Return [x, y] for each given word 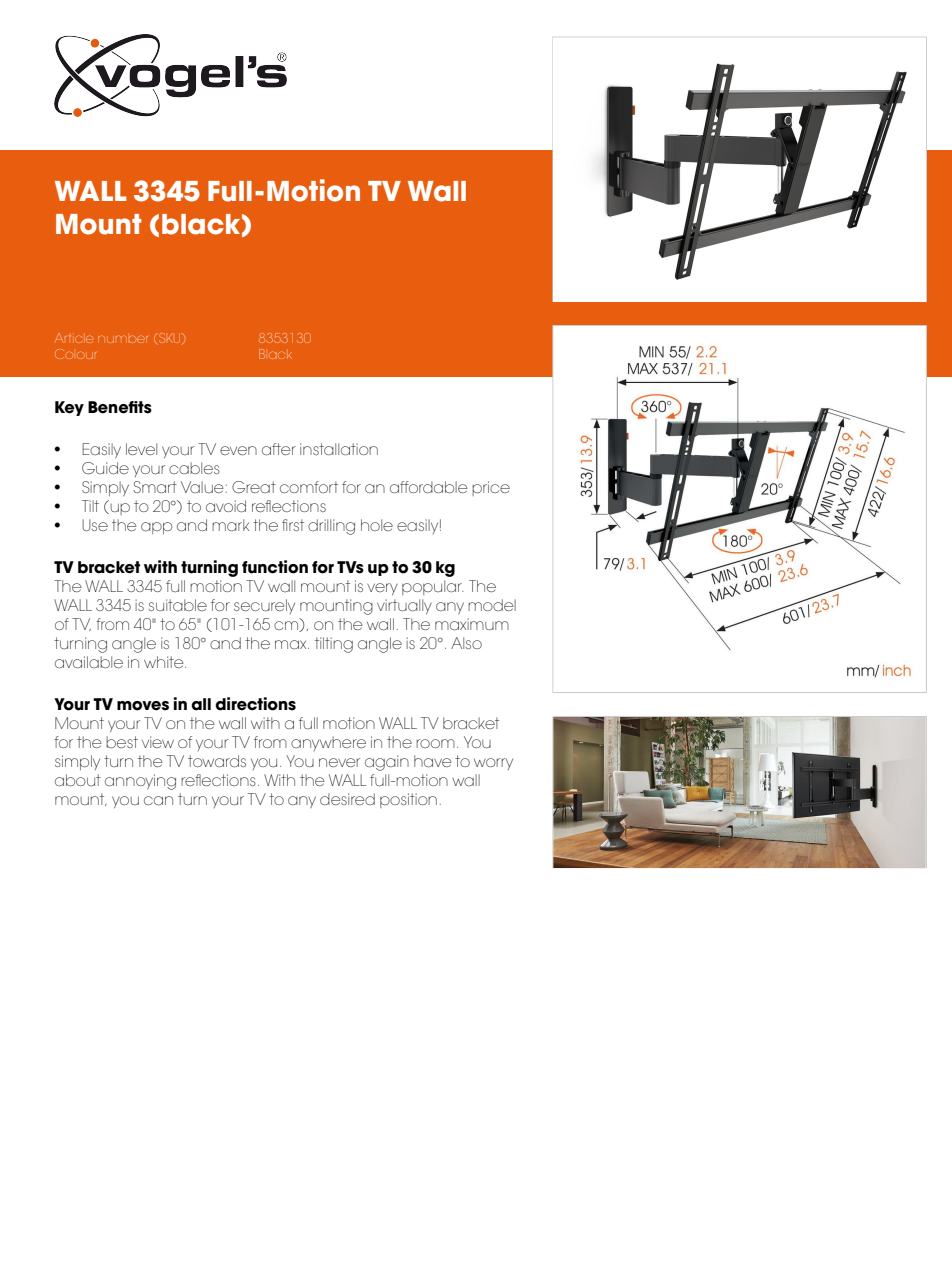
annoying [140, 782]
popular [433, 587]
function [275, 567]
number [123, 339]
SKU [170, 339]
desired [347, 799]
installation [339, 449]
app [156, 528]
